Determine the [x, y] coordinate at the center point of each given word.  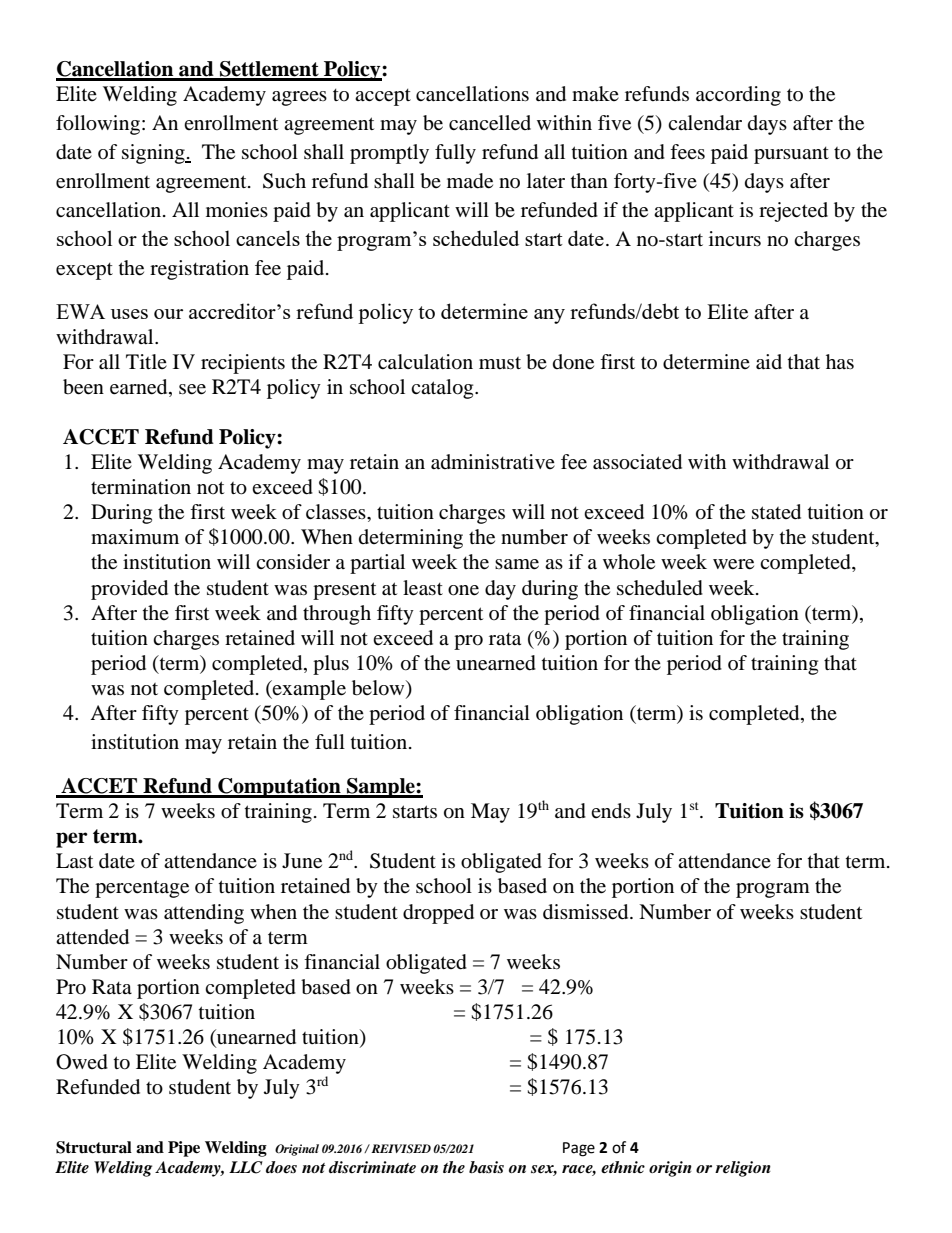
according [738, 96]
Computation [279, 788]
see [192, 389]
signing [154, 154]
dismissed [587, 912]
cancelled [490, 123]
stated [776, 512]
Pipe [184, 1149]
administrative [493, 462]
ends [611, 811]
